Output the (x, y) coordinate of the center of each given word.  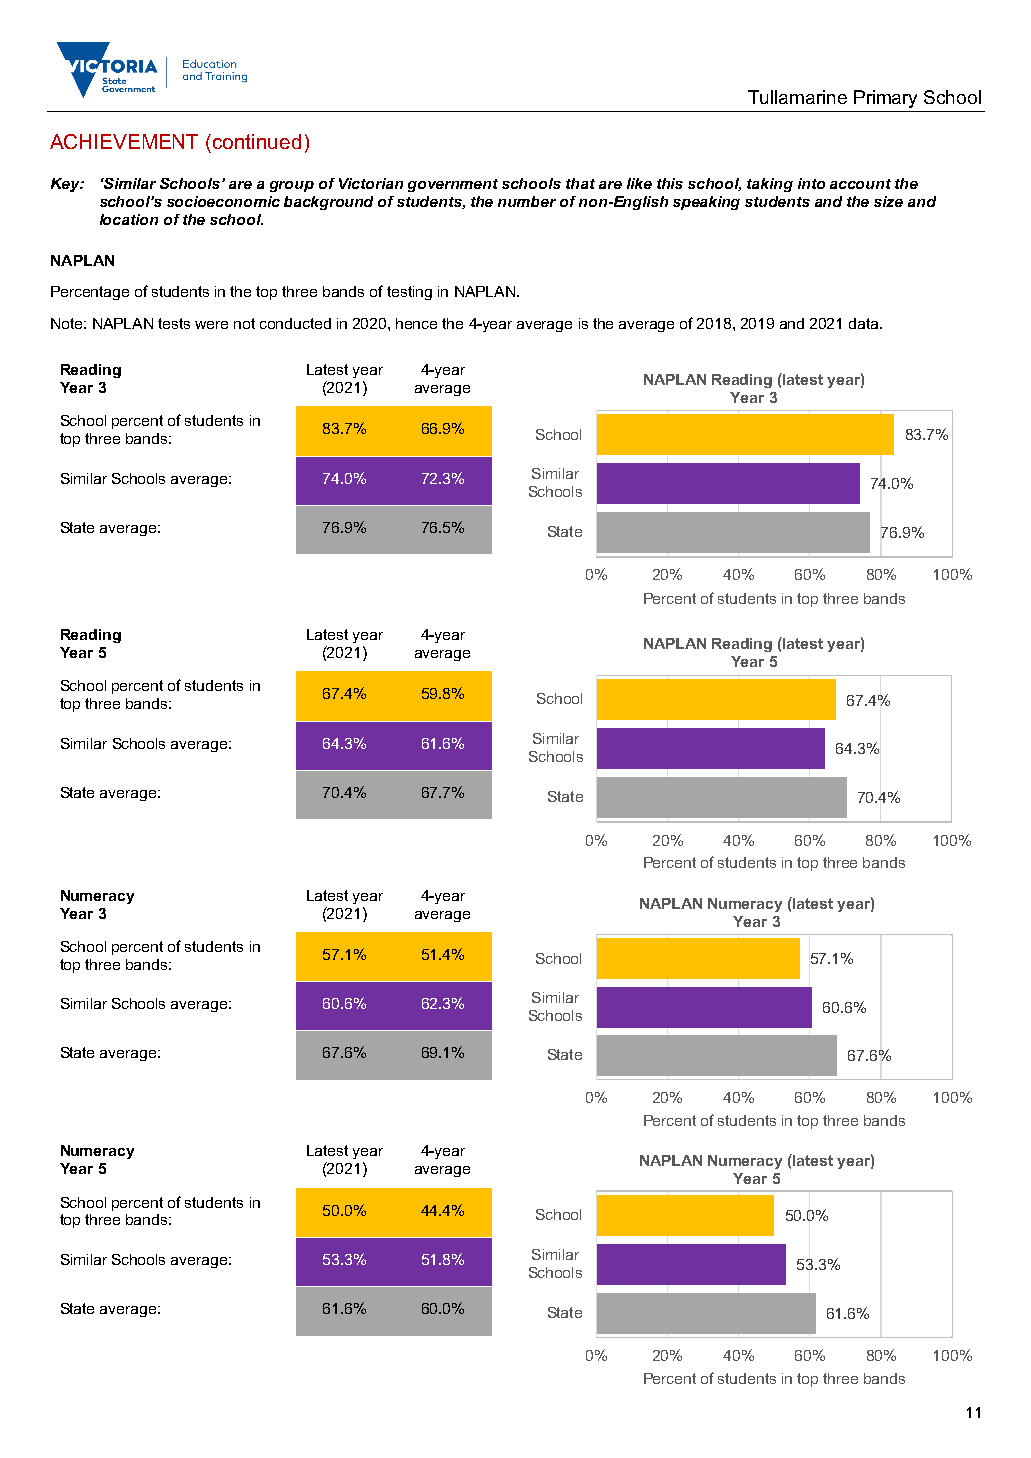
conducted (295, 323)
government (453, 185)
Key (66, 185)
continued (257, 141)
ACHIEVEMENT (124, 141)
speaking (706, 203)
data (865, 323)
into (811, 183)
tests (174, 323)
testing (409, 293)
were (211, 325)
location (129, 219)
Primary (885, 99)
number (527, 201)
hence (416, 323)
